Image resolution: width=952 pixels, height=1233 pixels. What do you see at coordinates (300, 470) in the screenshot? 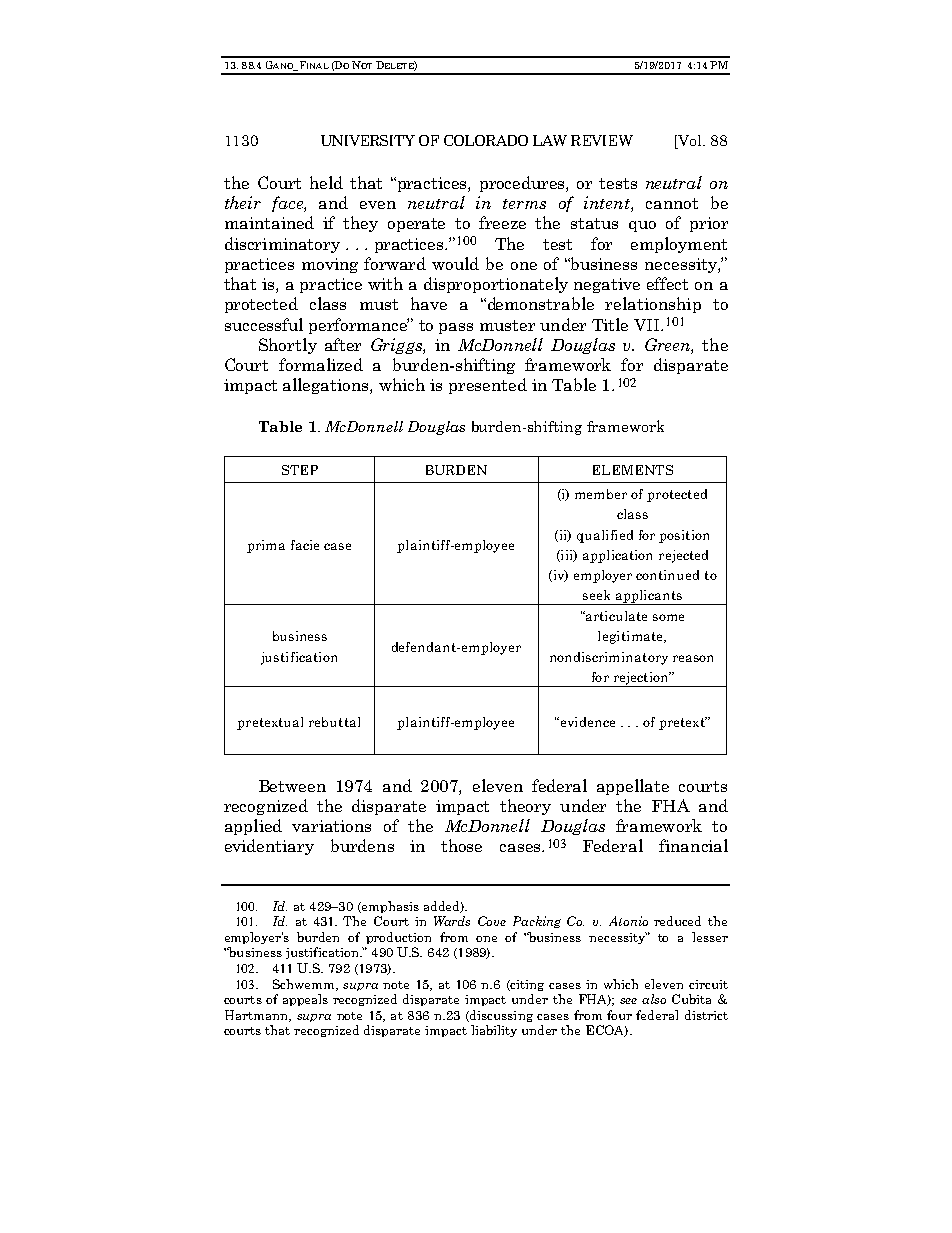
I see `STEP` at bounding box center [300, 470].
